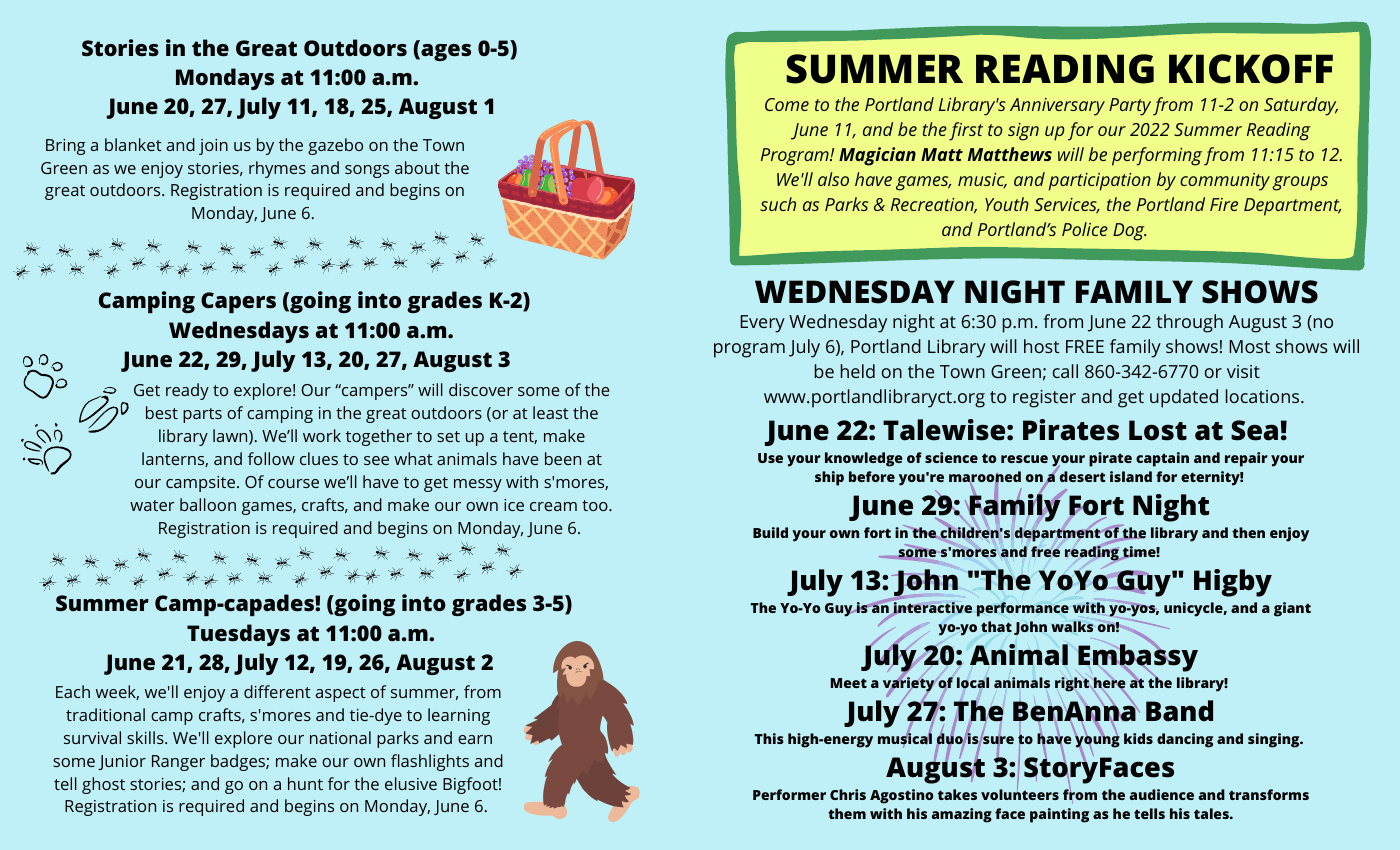  What do you see at coordinates (238, 302) in the page?
I see `Capers` at bounding box center [238, 302].
